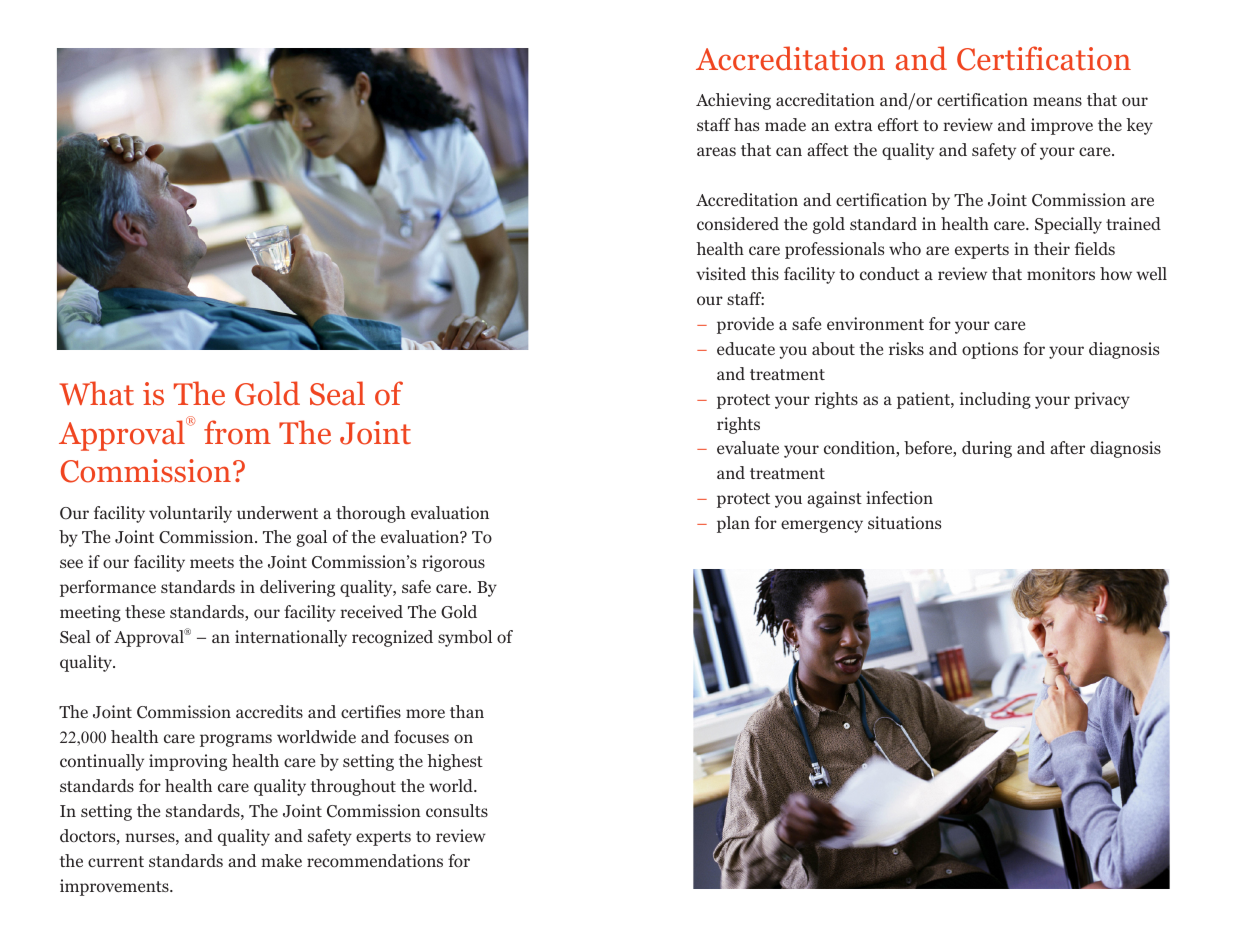 The width and height of the screenshot is (1233, 952). Describe the element at coordinates (465, 638) in the screenshot. I see `symbol` at that location.
